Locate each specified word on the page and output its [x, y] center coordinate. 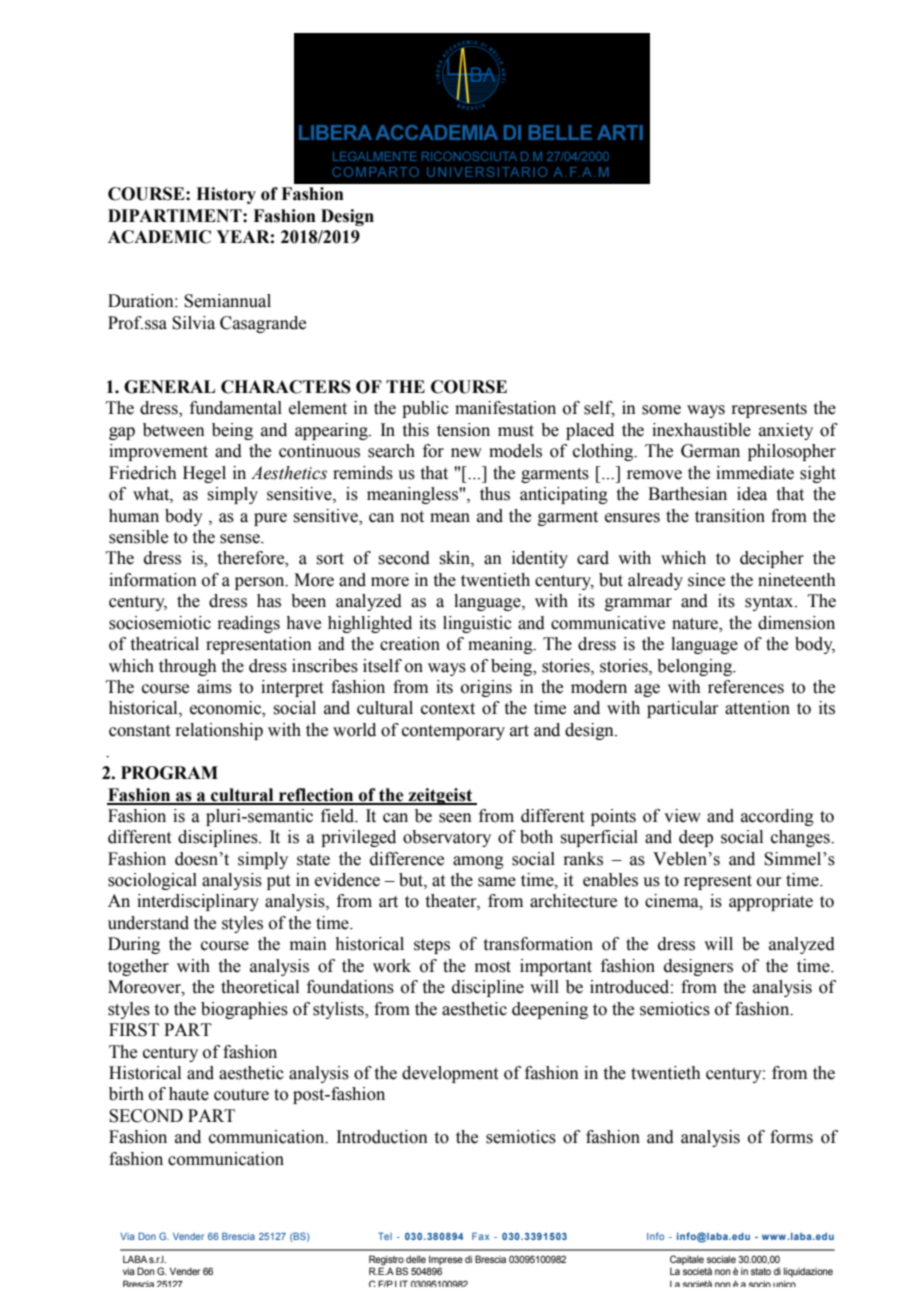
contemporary [453, 732]
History [226, 195]
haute [189, 1094]
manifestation [505, 408]
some [661, 410]
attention [757, 708]
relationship [219, 731]
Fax [480, 1236]
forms [791, 1137]
